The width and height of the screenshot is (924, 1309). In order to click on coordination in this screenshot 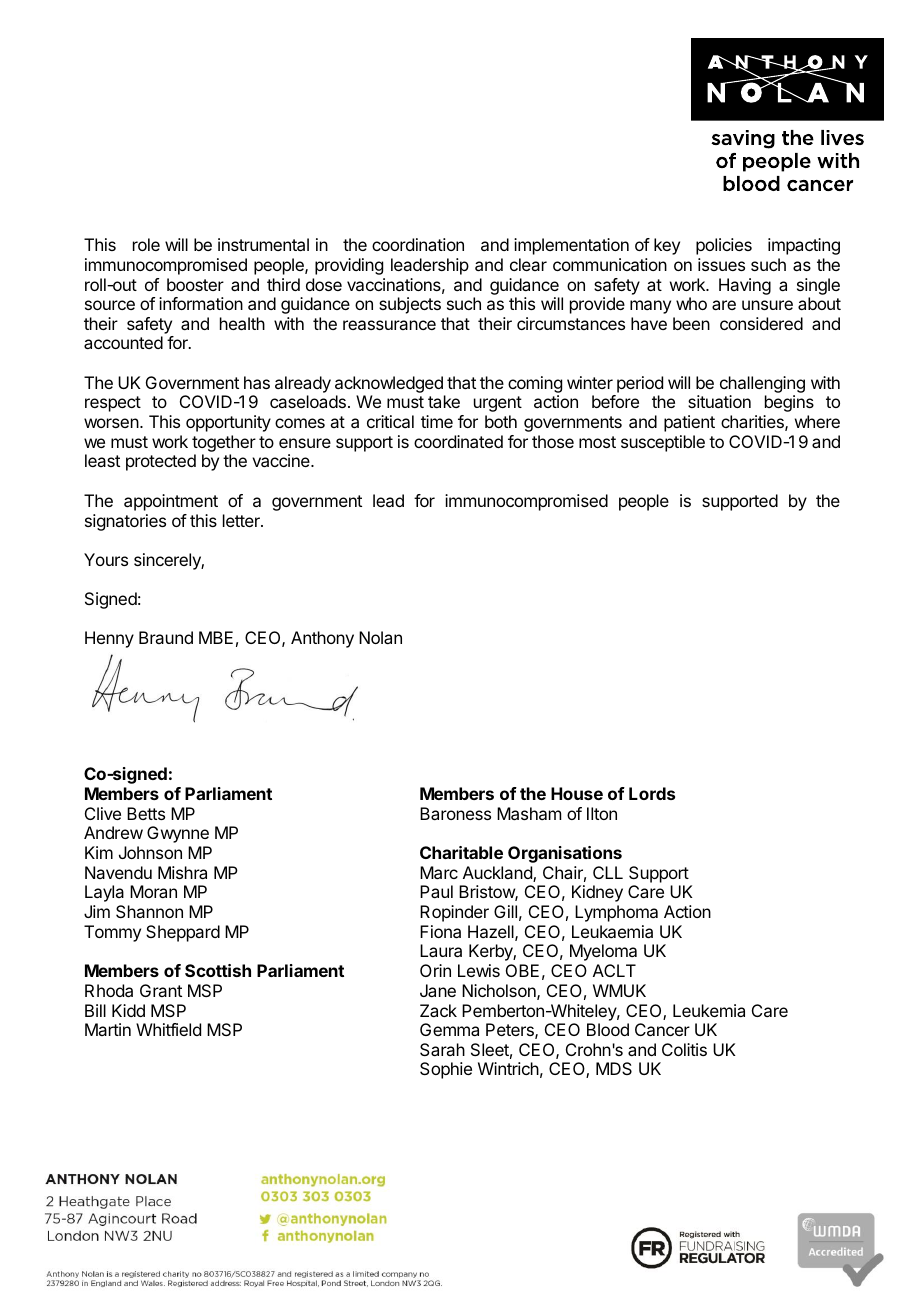, I will do `click(418, 244)`.
